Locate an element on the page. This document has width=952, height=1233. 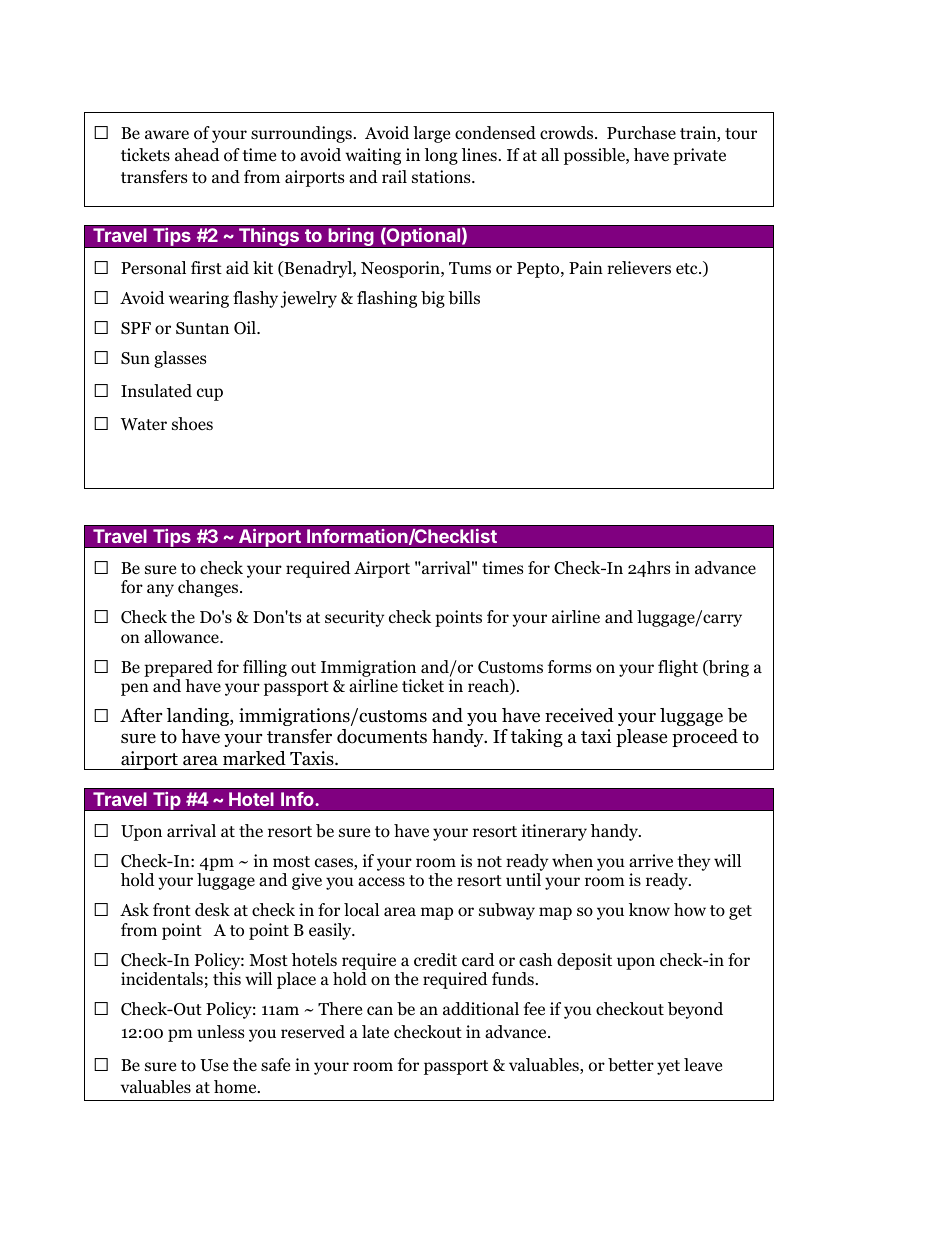
Use is located at coordinates (214, 1065).
